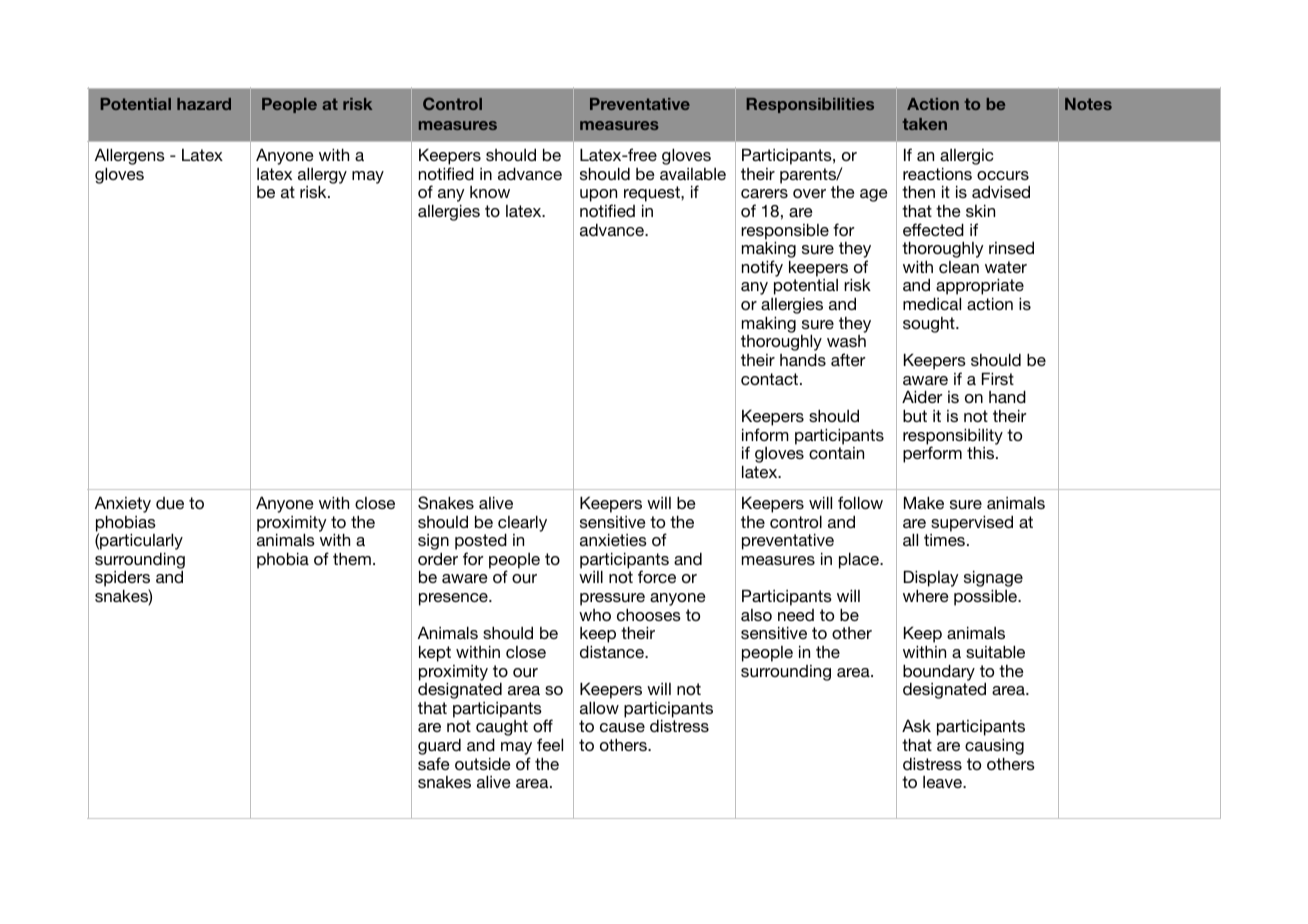  What do you see at coordinates (979, 288) in the screenshot?
I see `appropriate` at bounding box center [979, 288].
